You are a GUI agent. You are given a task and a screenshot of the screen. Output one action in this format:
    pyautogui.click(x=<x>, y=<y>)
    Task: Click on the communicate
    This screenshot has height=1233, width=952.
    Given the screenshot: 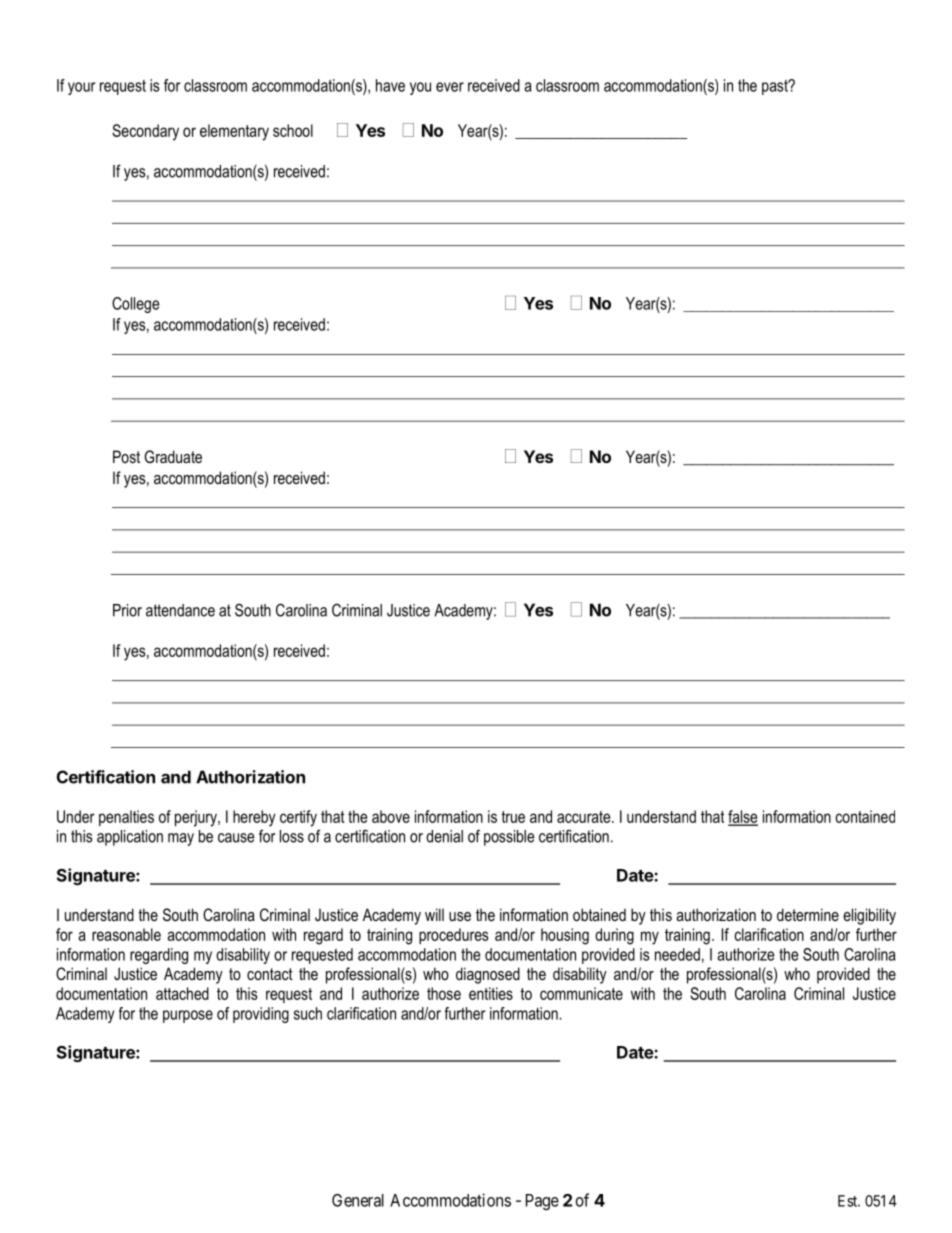 What is the action you would take?
    pyautogui.click(x=581, y=993)
